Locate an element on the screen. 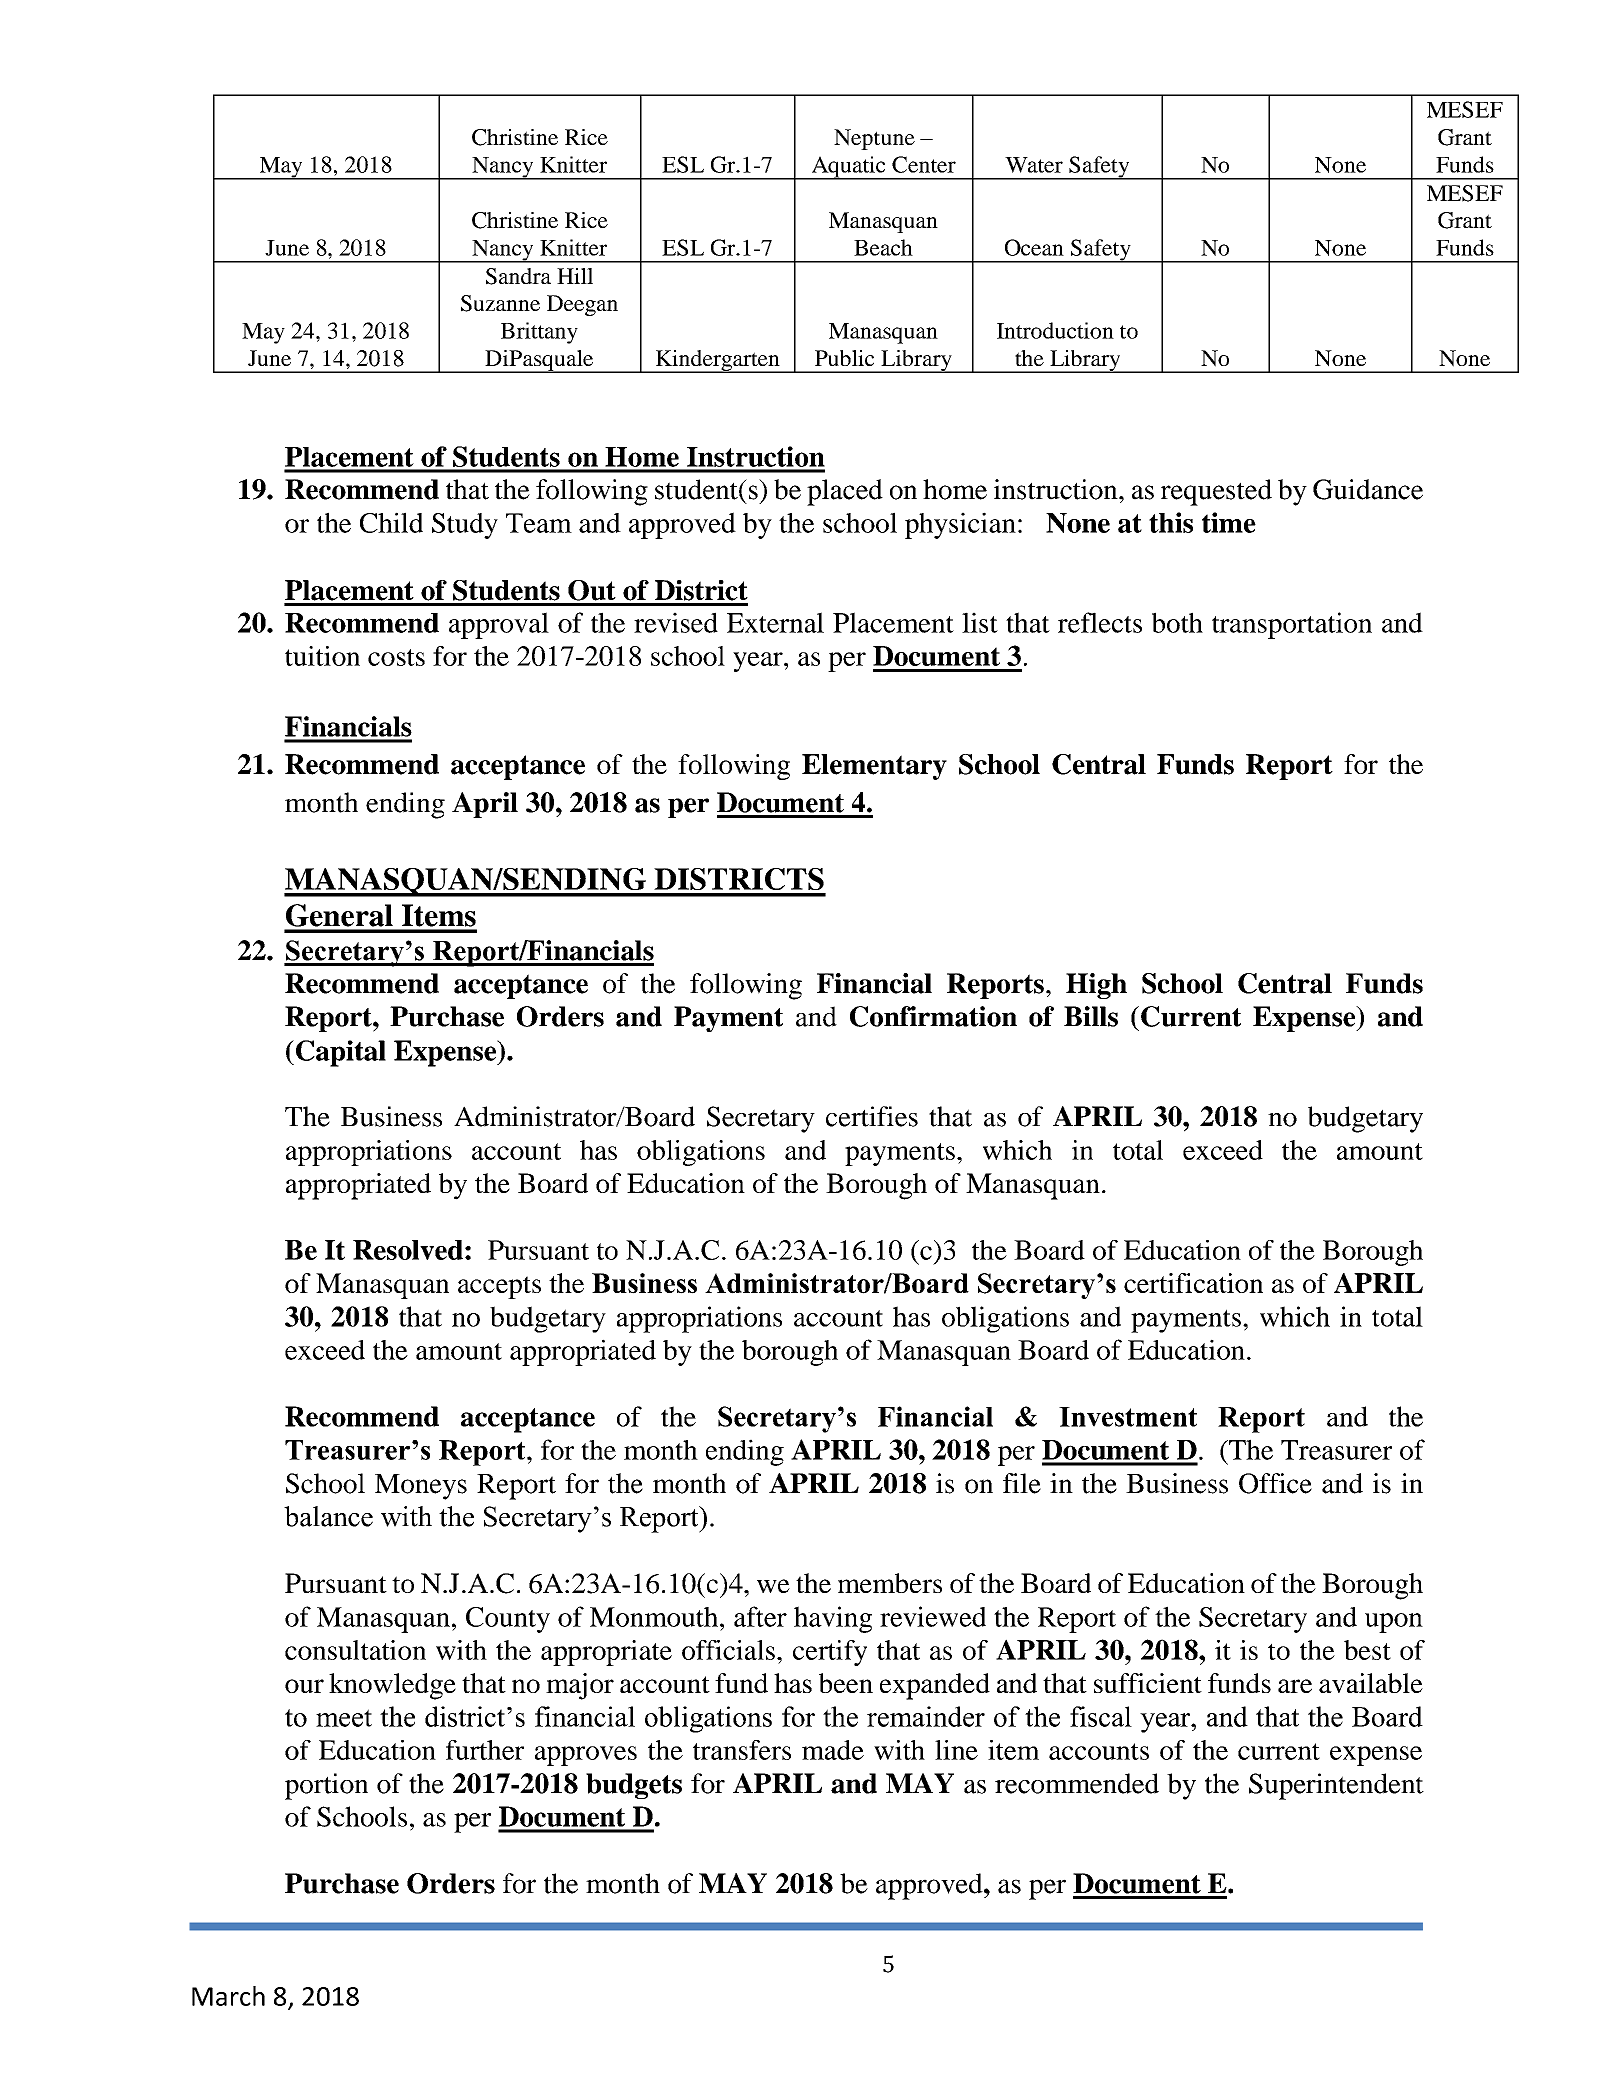 This screenshot has height=2087, width=1613. transportation is located at coordinates (1292, 625).
